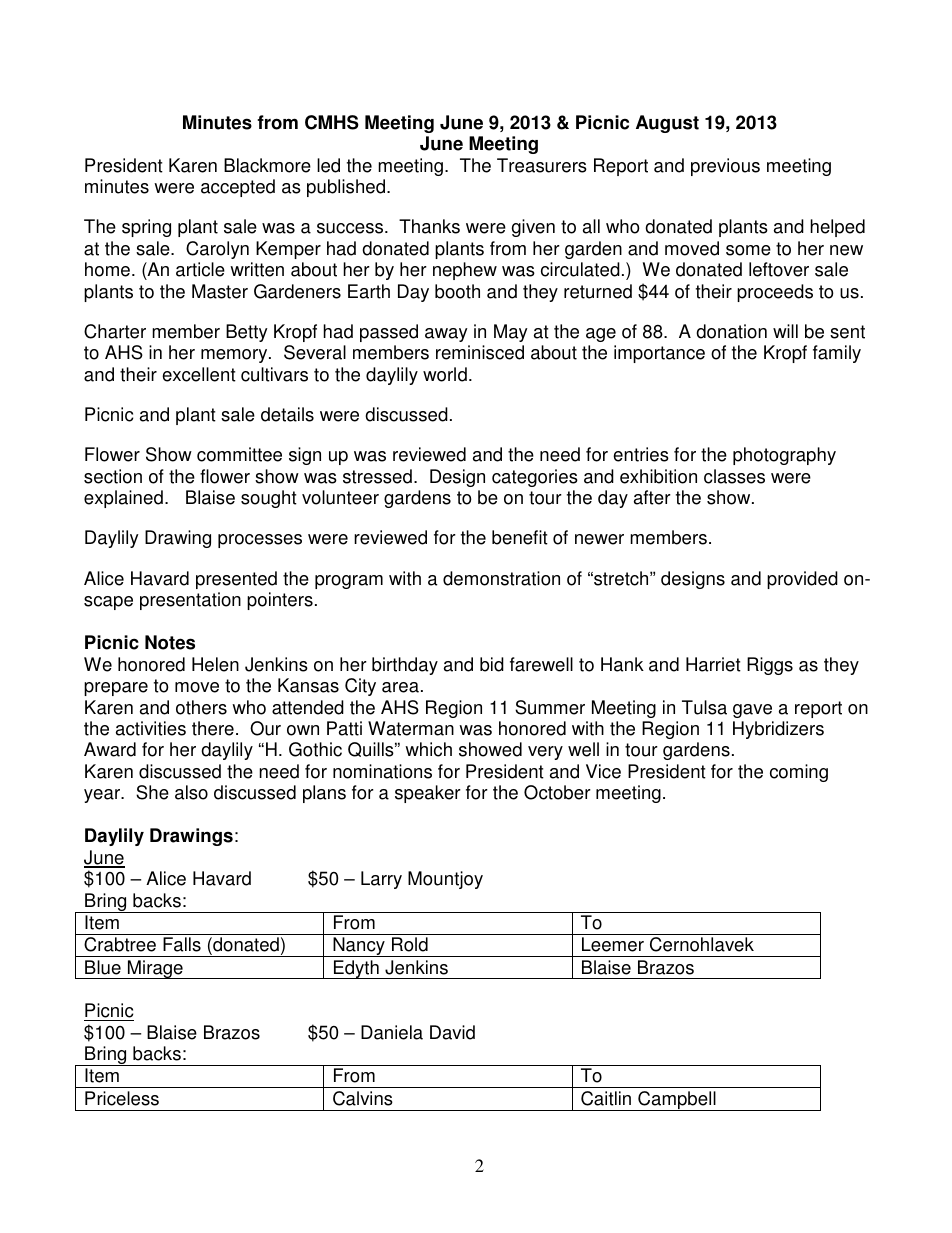 This screenshot has width=952, height=1233. Describe the element at coordinates (535, 478) in the screenshot. I see `categories` at that location.
